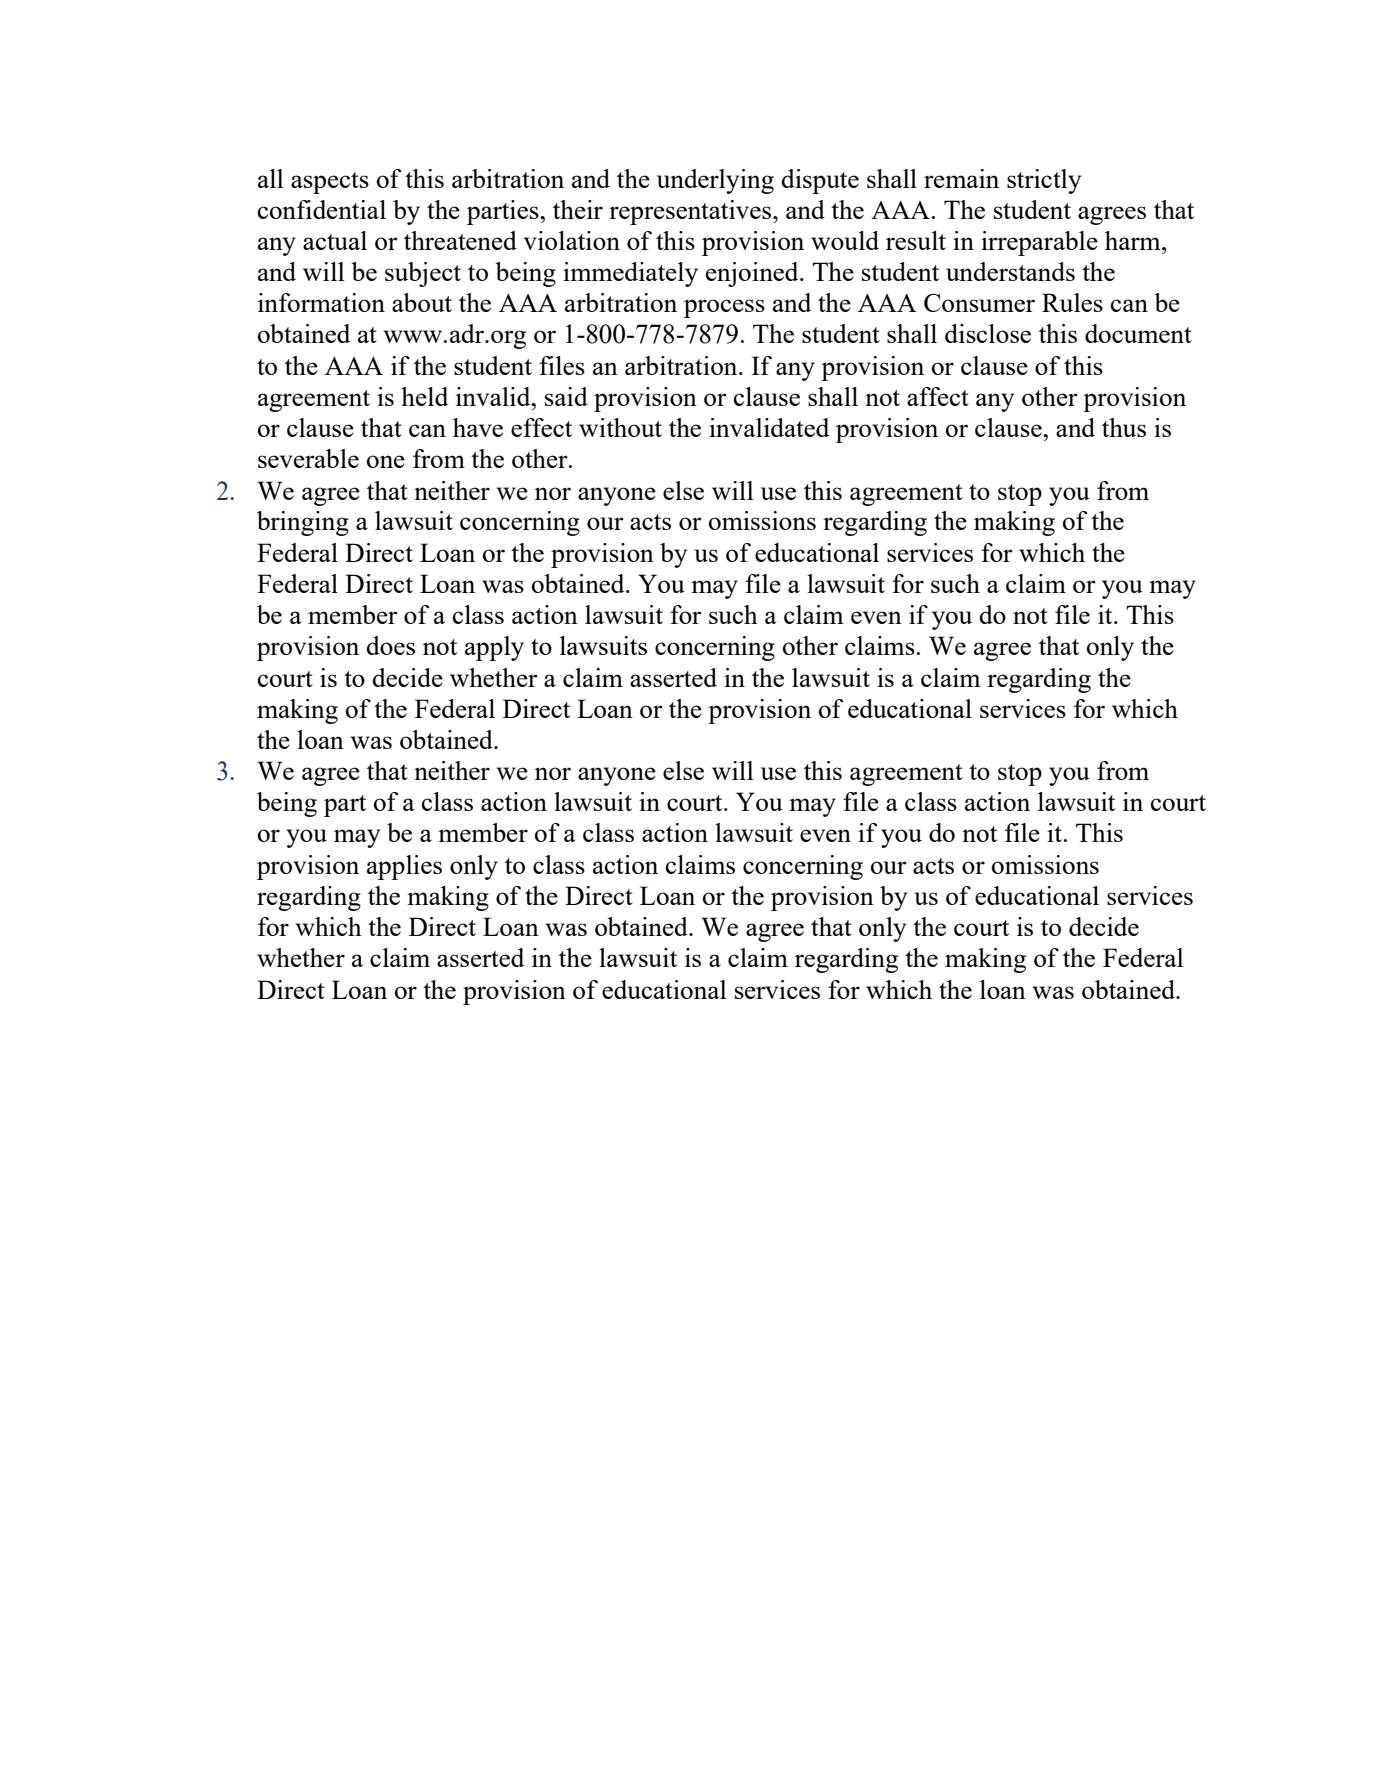 Image resolution: width=1383 pixels, height=1790 pixels. I want to click on does, so click(390, 645).
